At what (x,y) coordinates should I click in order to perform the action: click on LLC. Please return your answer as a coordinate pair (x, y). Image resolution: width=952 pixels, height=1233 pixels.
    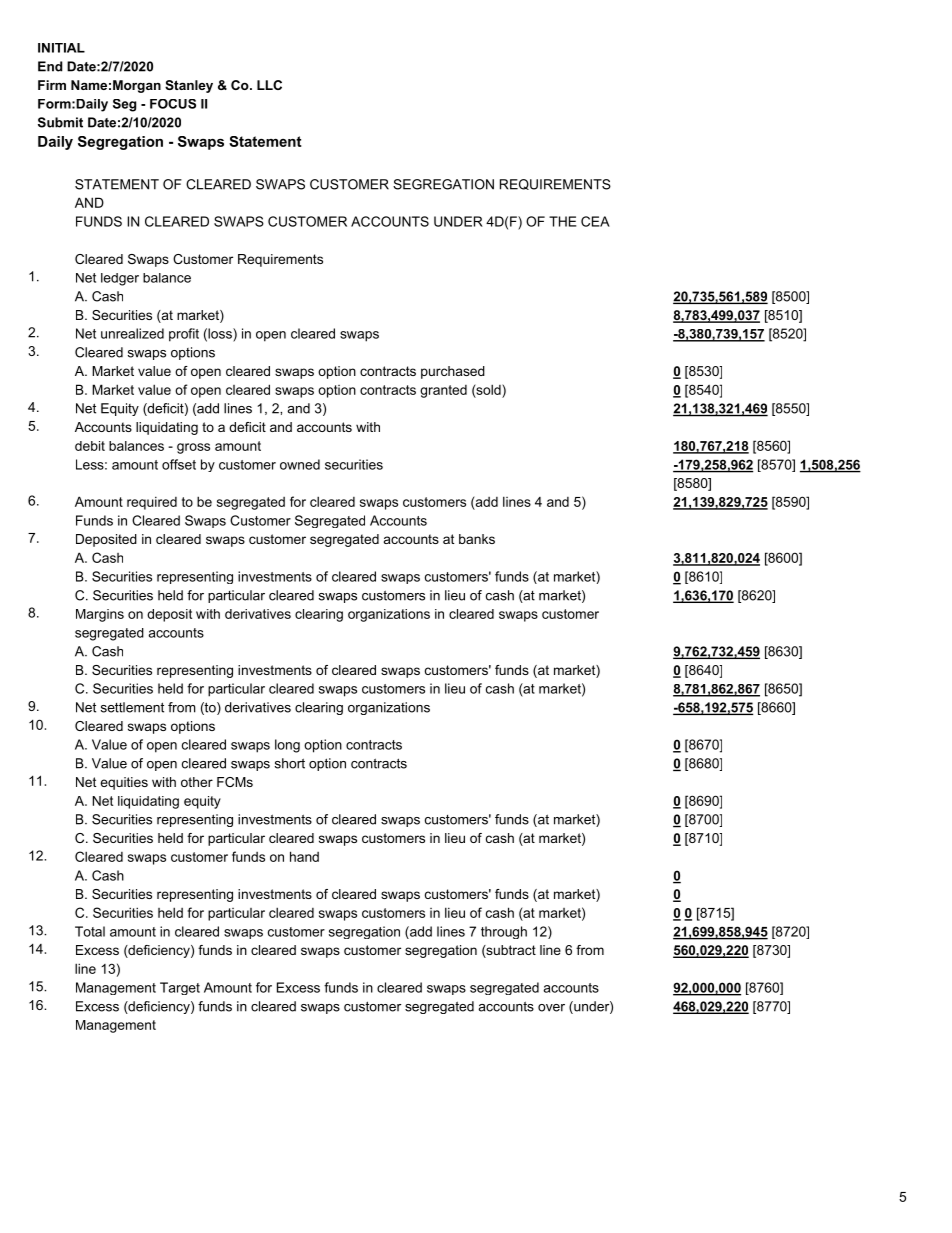
    Looking at the image, I should click on (269, 85).
